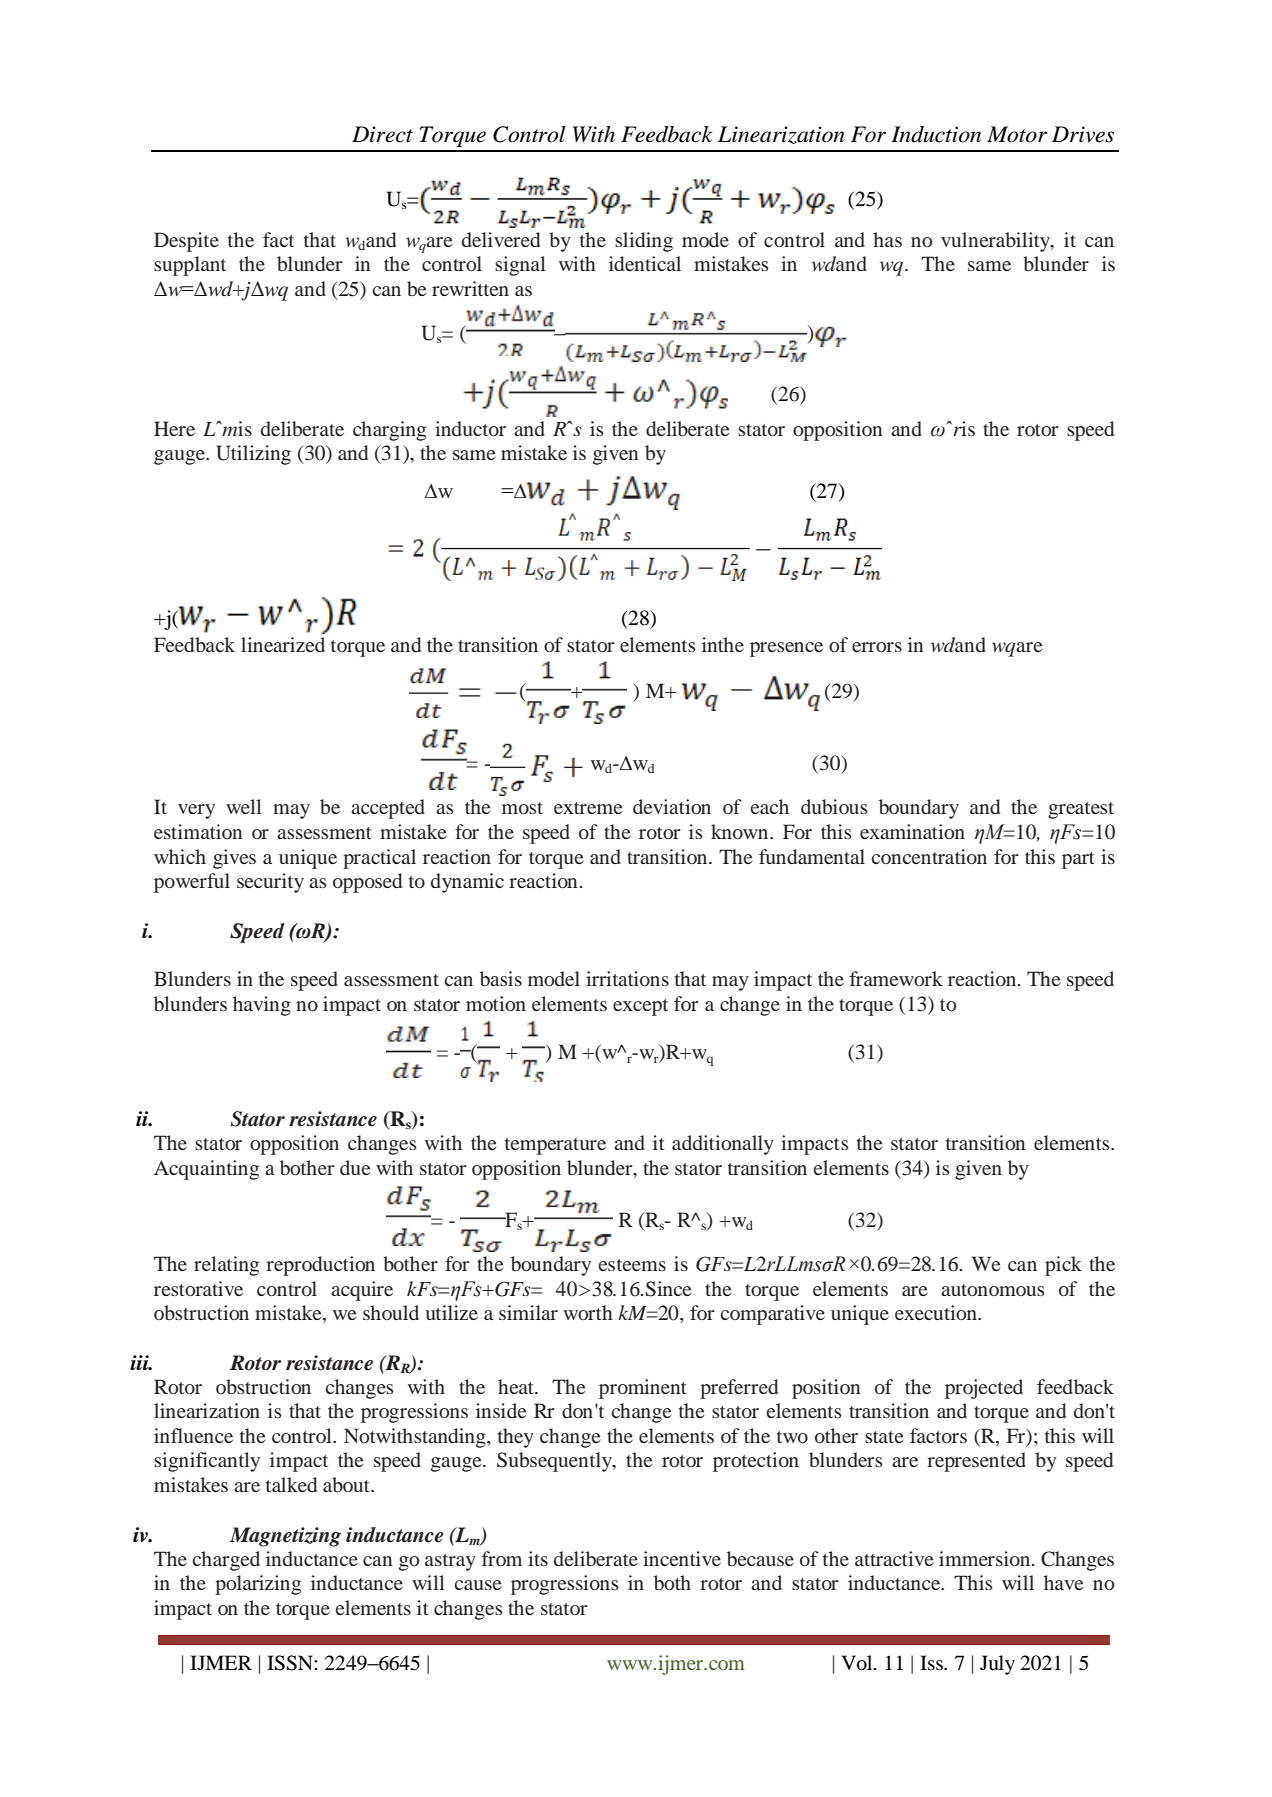  I want to click on sliding, so click(644, 242).
